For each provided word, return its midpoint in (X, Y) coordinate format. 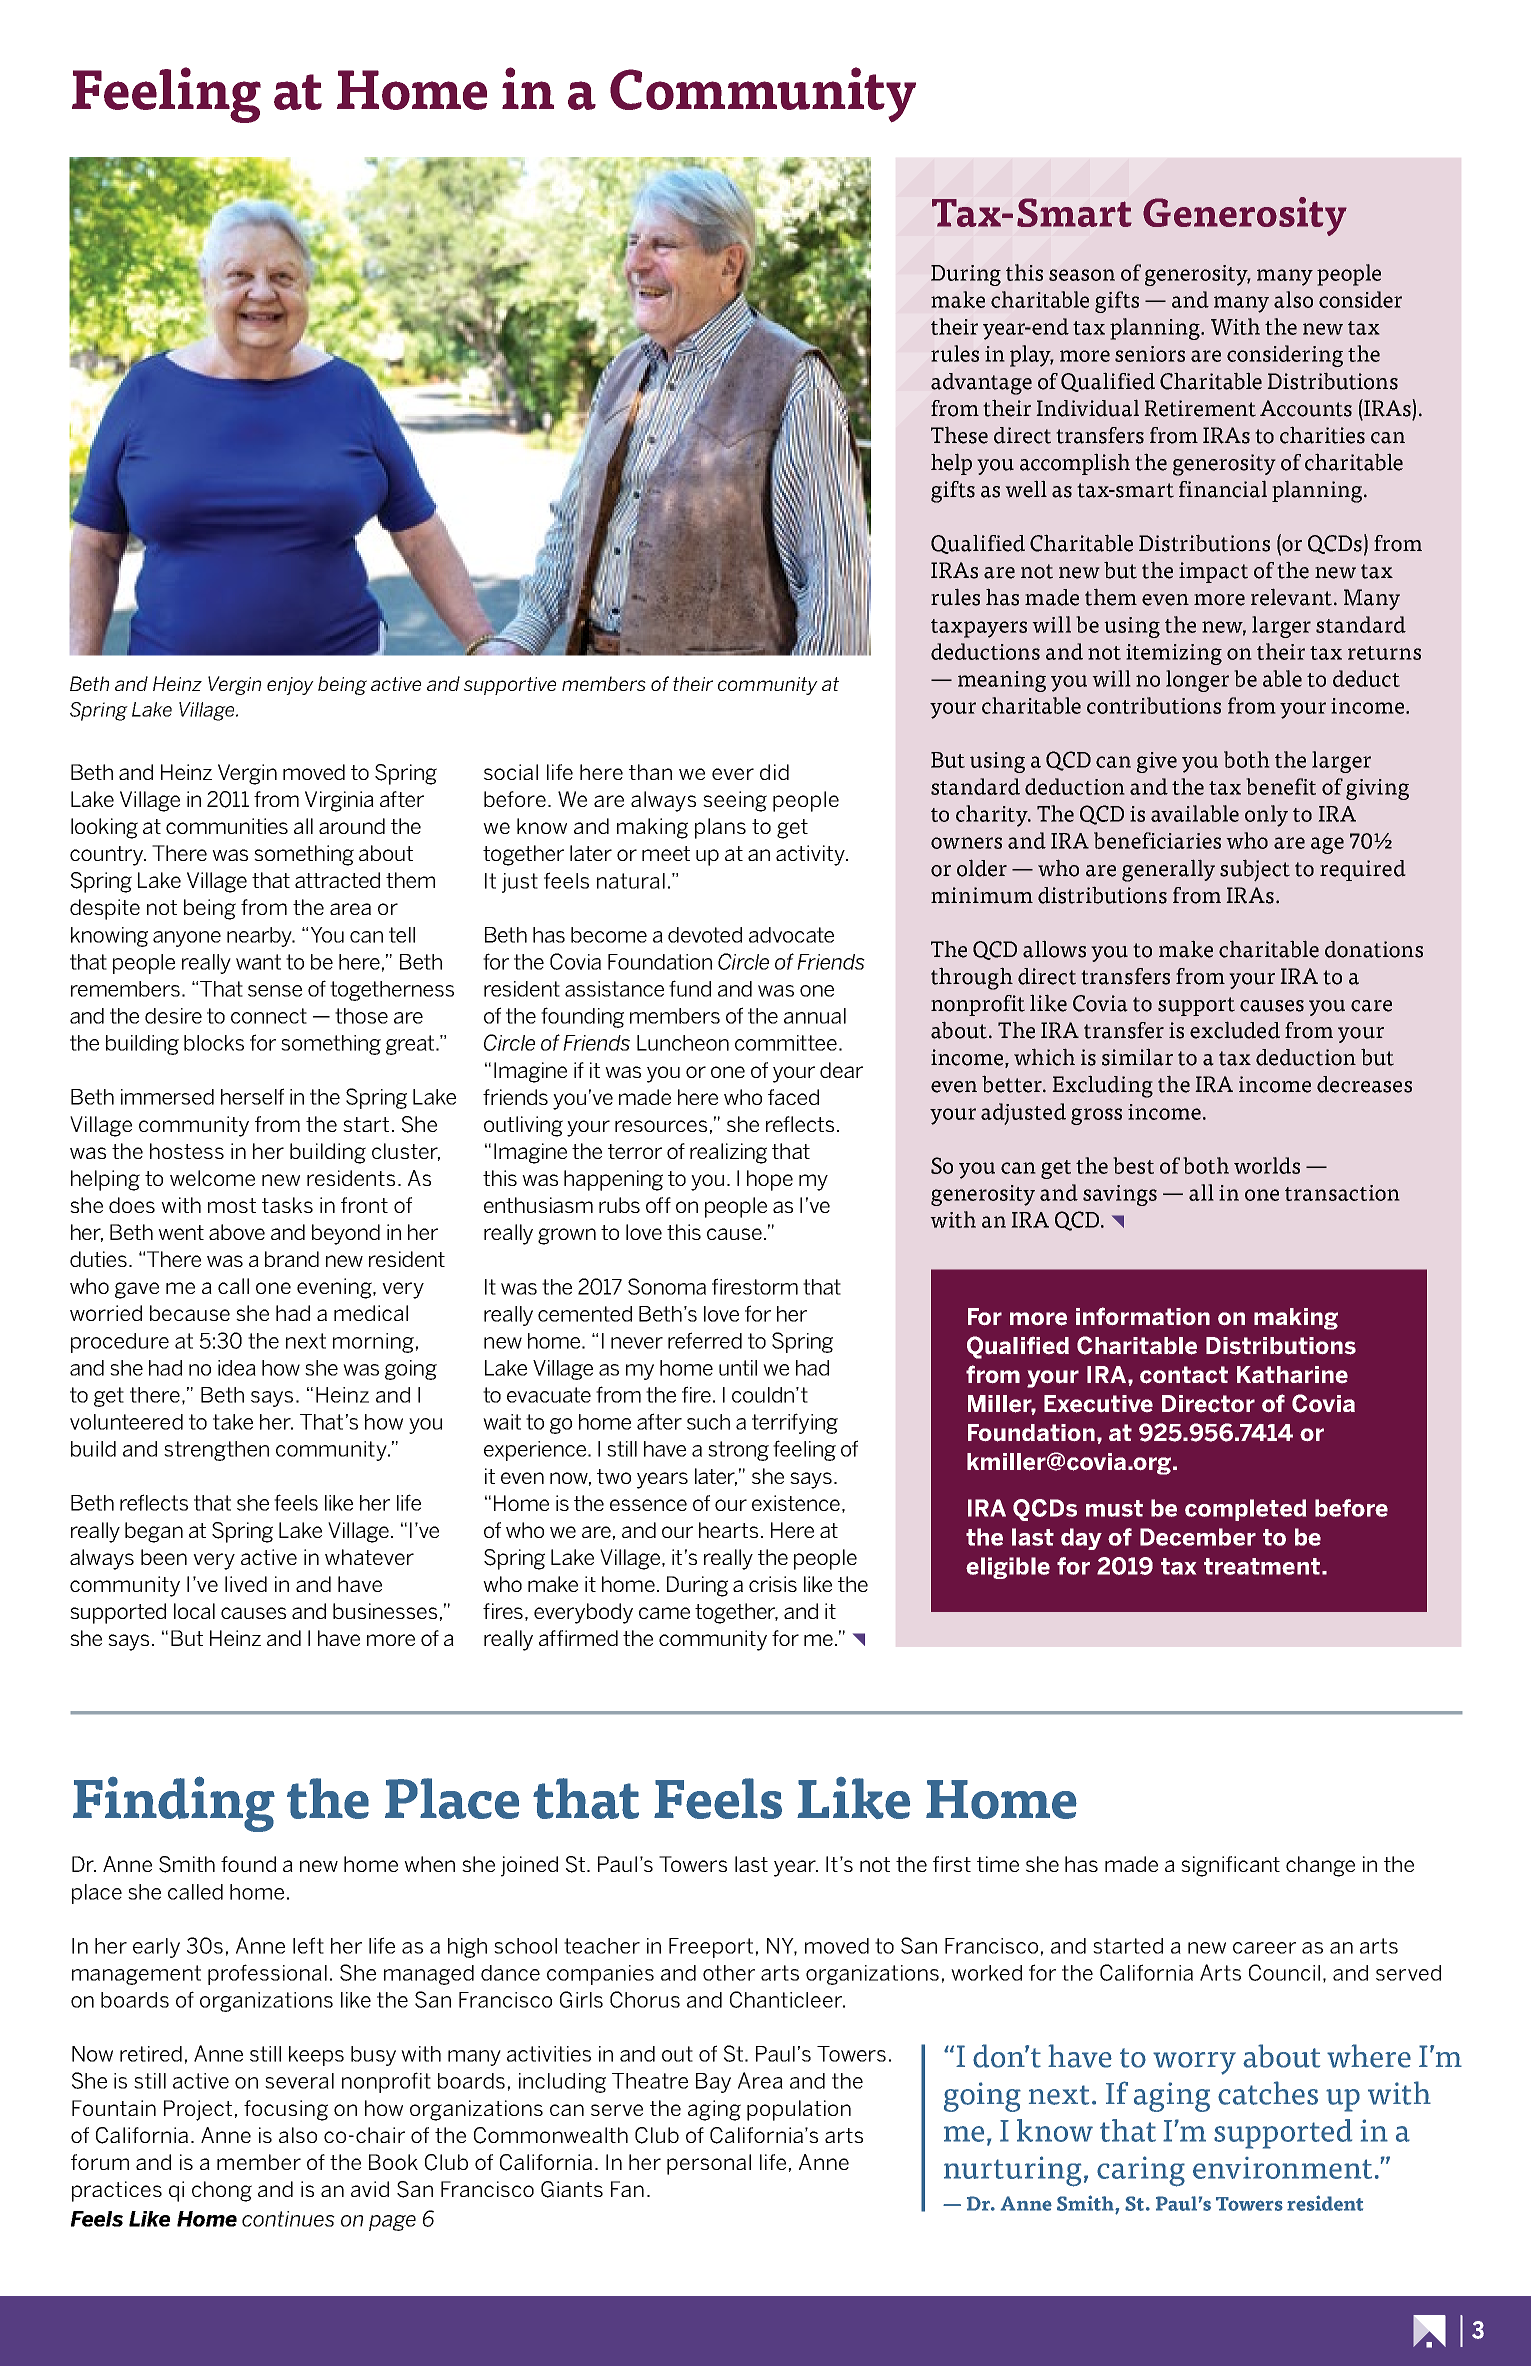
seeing (735, 801)
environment (1282, 2168)
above (237, 1232)
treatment (1262, 1566)
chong (222, 2191)
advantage (981, 384)
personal (709, 2164)
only (1266, 816)
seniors (1150, 354)
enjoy (290, 686)
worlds (1267, 1165)
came (664, 1613)
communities (227, 826)
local (194, 1611)
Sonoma (667, 1286)
